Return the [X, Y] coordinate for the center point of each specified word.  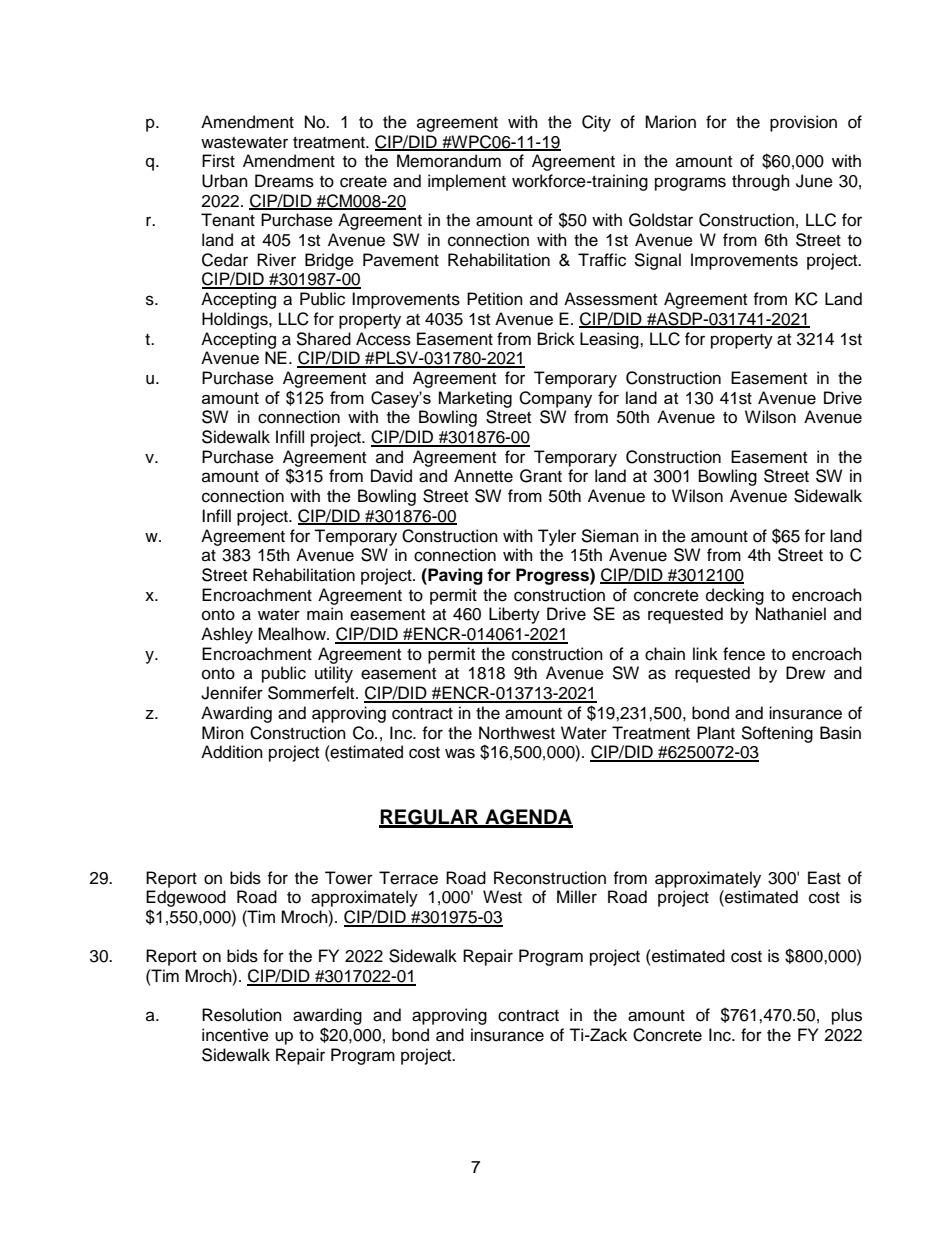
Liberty [514, 615]
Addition [232, 752]
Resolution [242, 1015]
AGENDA [528, 818]
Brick [556, 339]
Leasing [610, 340]
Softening [777, 734]
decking [735, 596]
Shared [323, 339]
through [761, 182]
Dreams [284, 181]
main [325, 614]
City [596, 123]
